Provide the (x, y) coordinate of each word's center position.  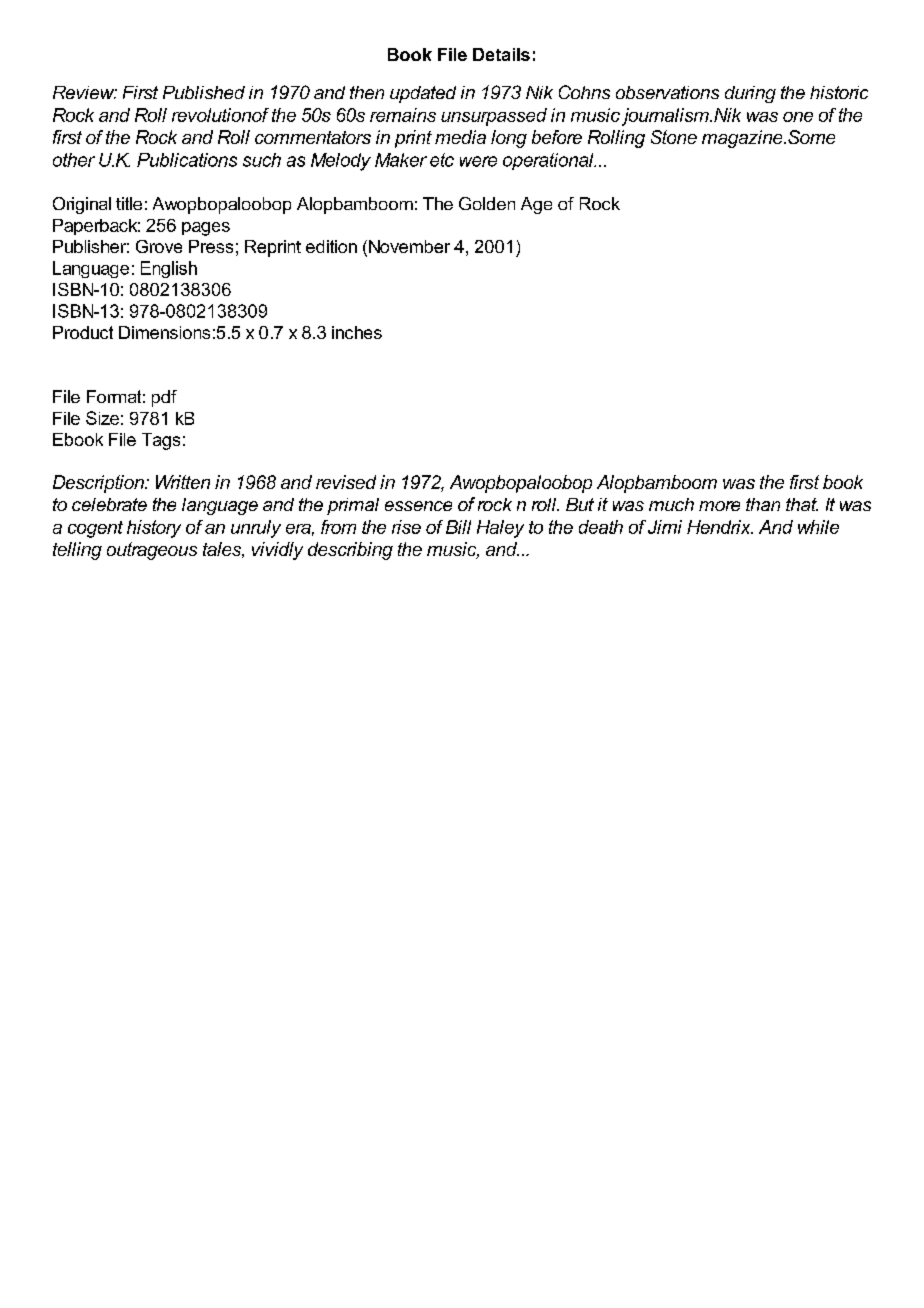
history (154, 529)
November (409, 246)
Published (204, 92)
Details (501, 54)
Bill (458, 527)
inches (357, 332)
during (750, 94)
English (169, 269)
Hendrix (720, 527)
